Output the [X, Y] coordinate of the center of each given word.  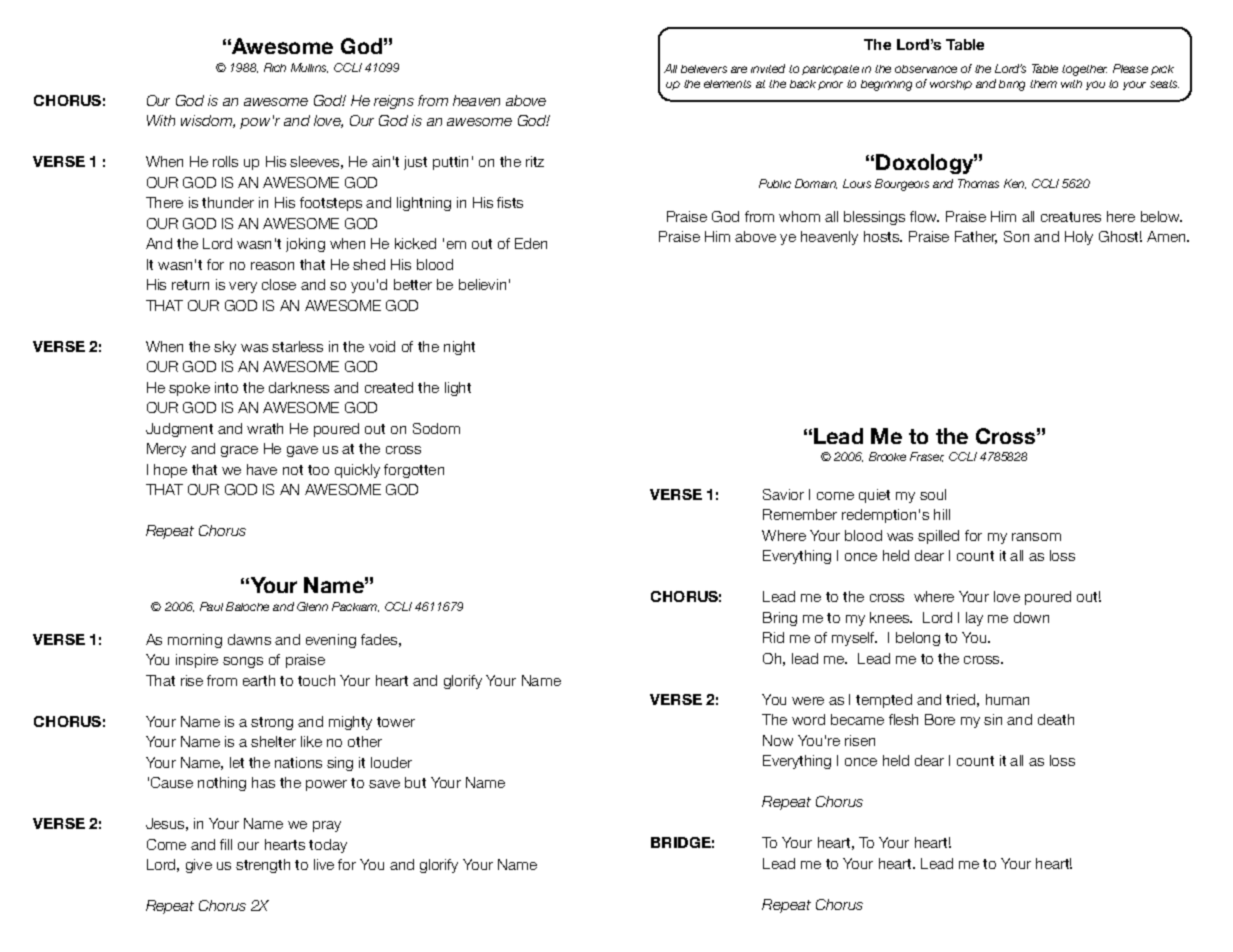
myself [854, 639]
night [459, 348]
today [328, 846]
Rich [275, 67]
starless [297, 346]
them [1043, 84]
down [1031, 617]
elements [727, 84]
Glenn [312, 606]
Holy [1079, 238]
